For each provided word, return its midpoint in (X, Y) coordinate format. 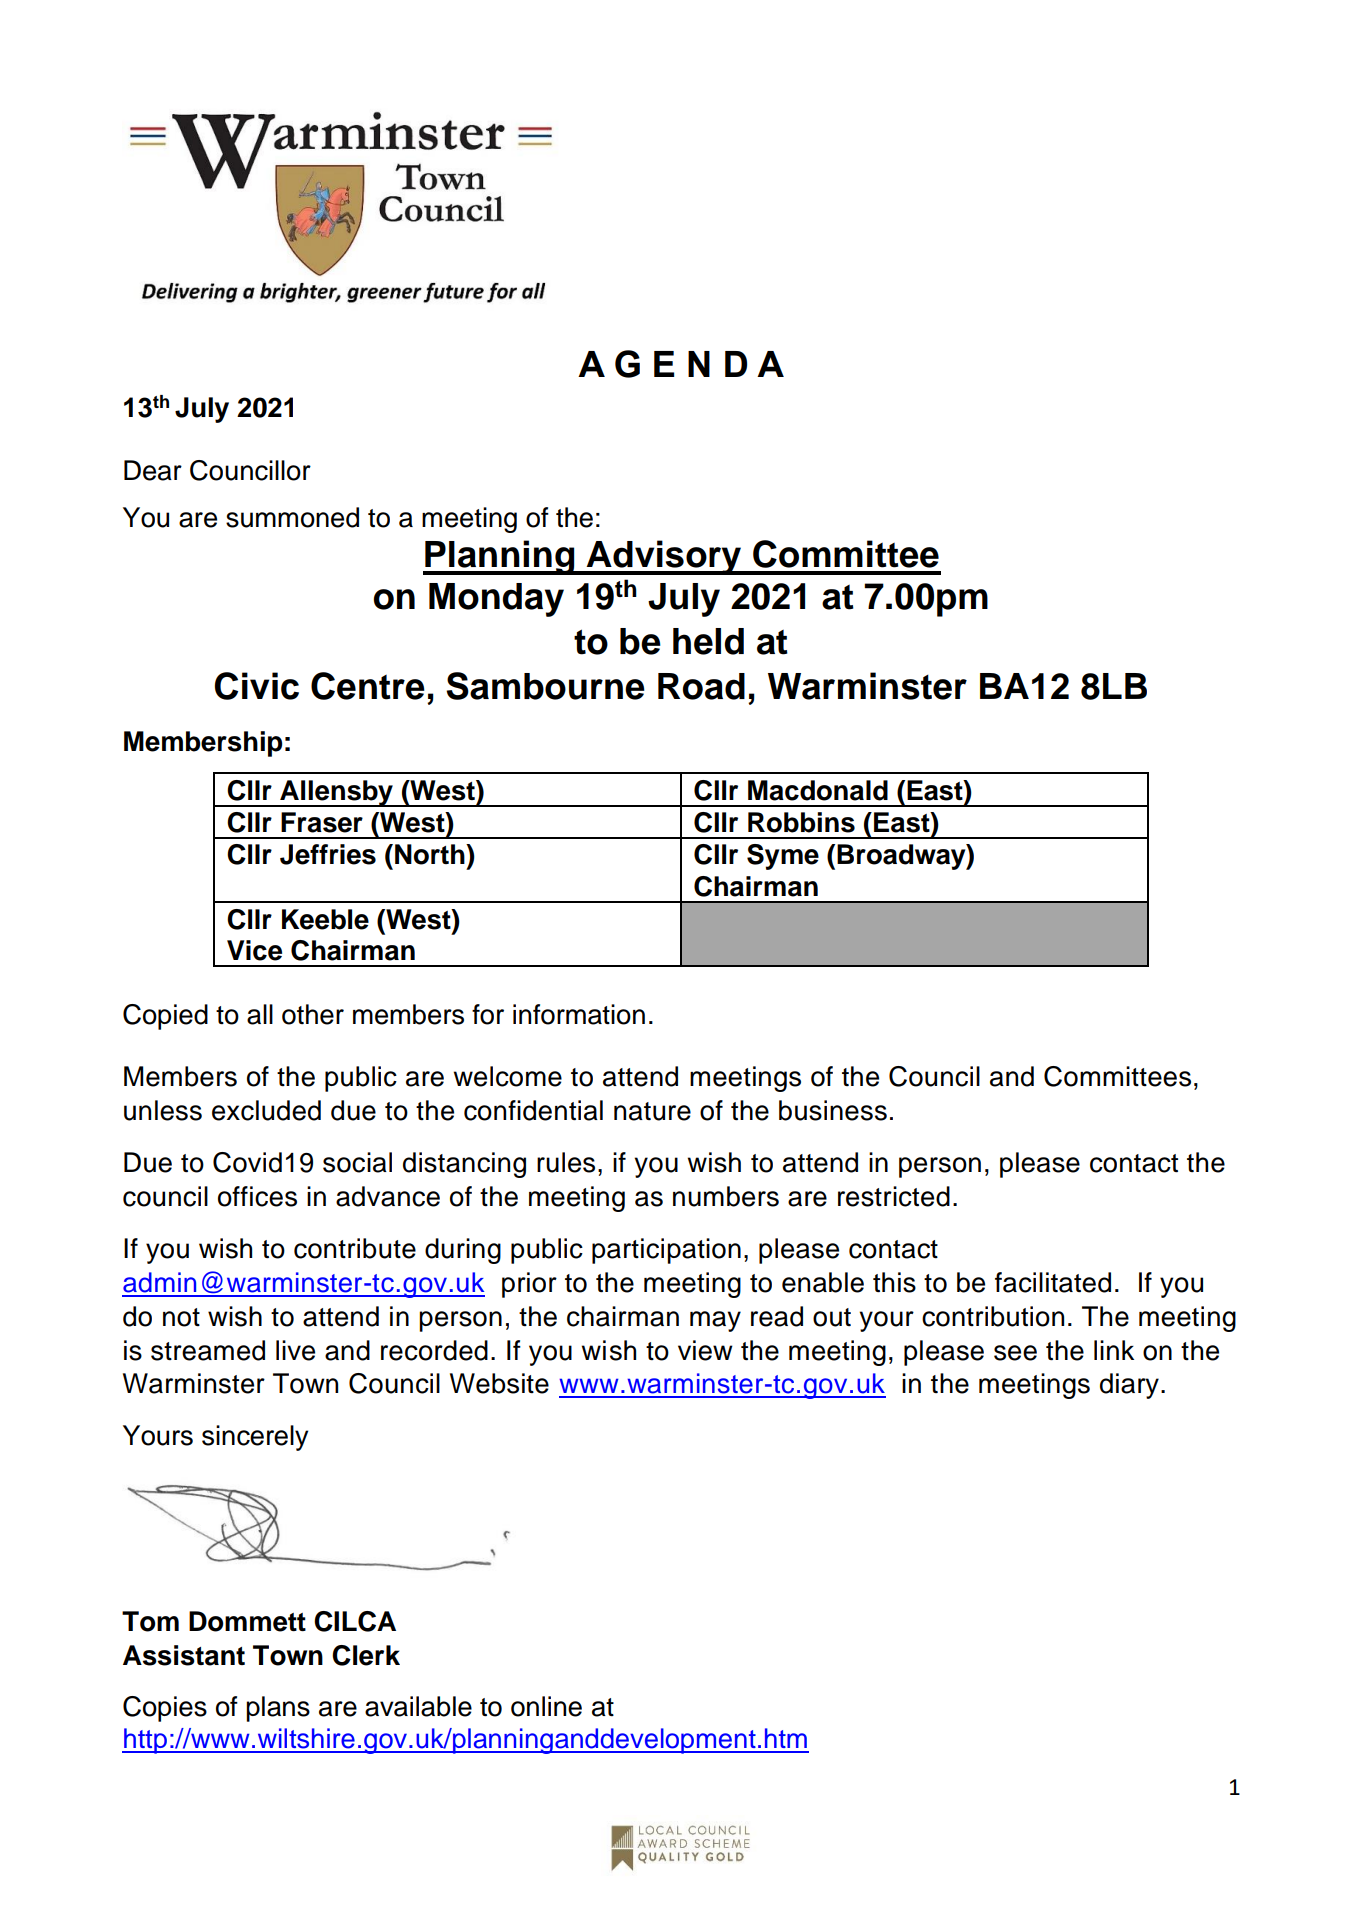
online (546, 1706)
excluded (266, 1110)
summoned (292, 517)
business (833, 1110)
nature (652, 1111)
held (708, 641)
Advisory (664, 557)
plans (278, 1709)
